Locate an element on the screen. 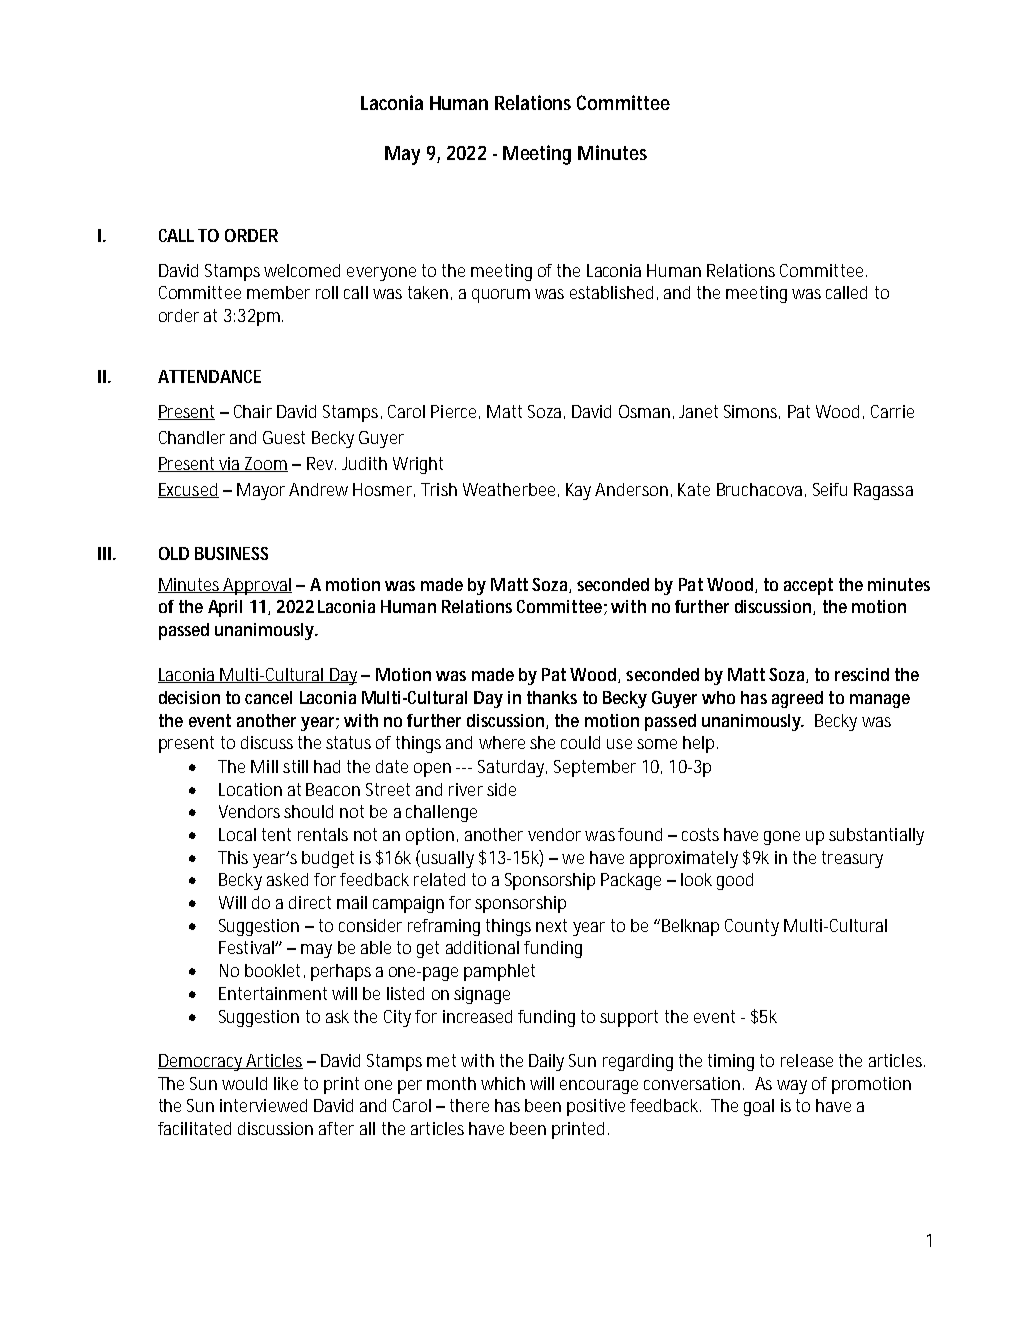 Image resolution: width=1031 pixels, height=1335 pixels. next is located at coordinates (551, 925).
